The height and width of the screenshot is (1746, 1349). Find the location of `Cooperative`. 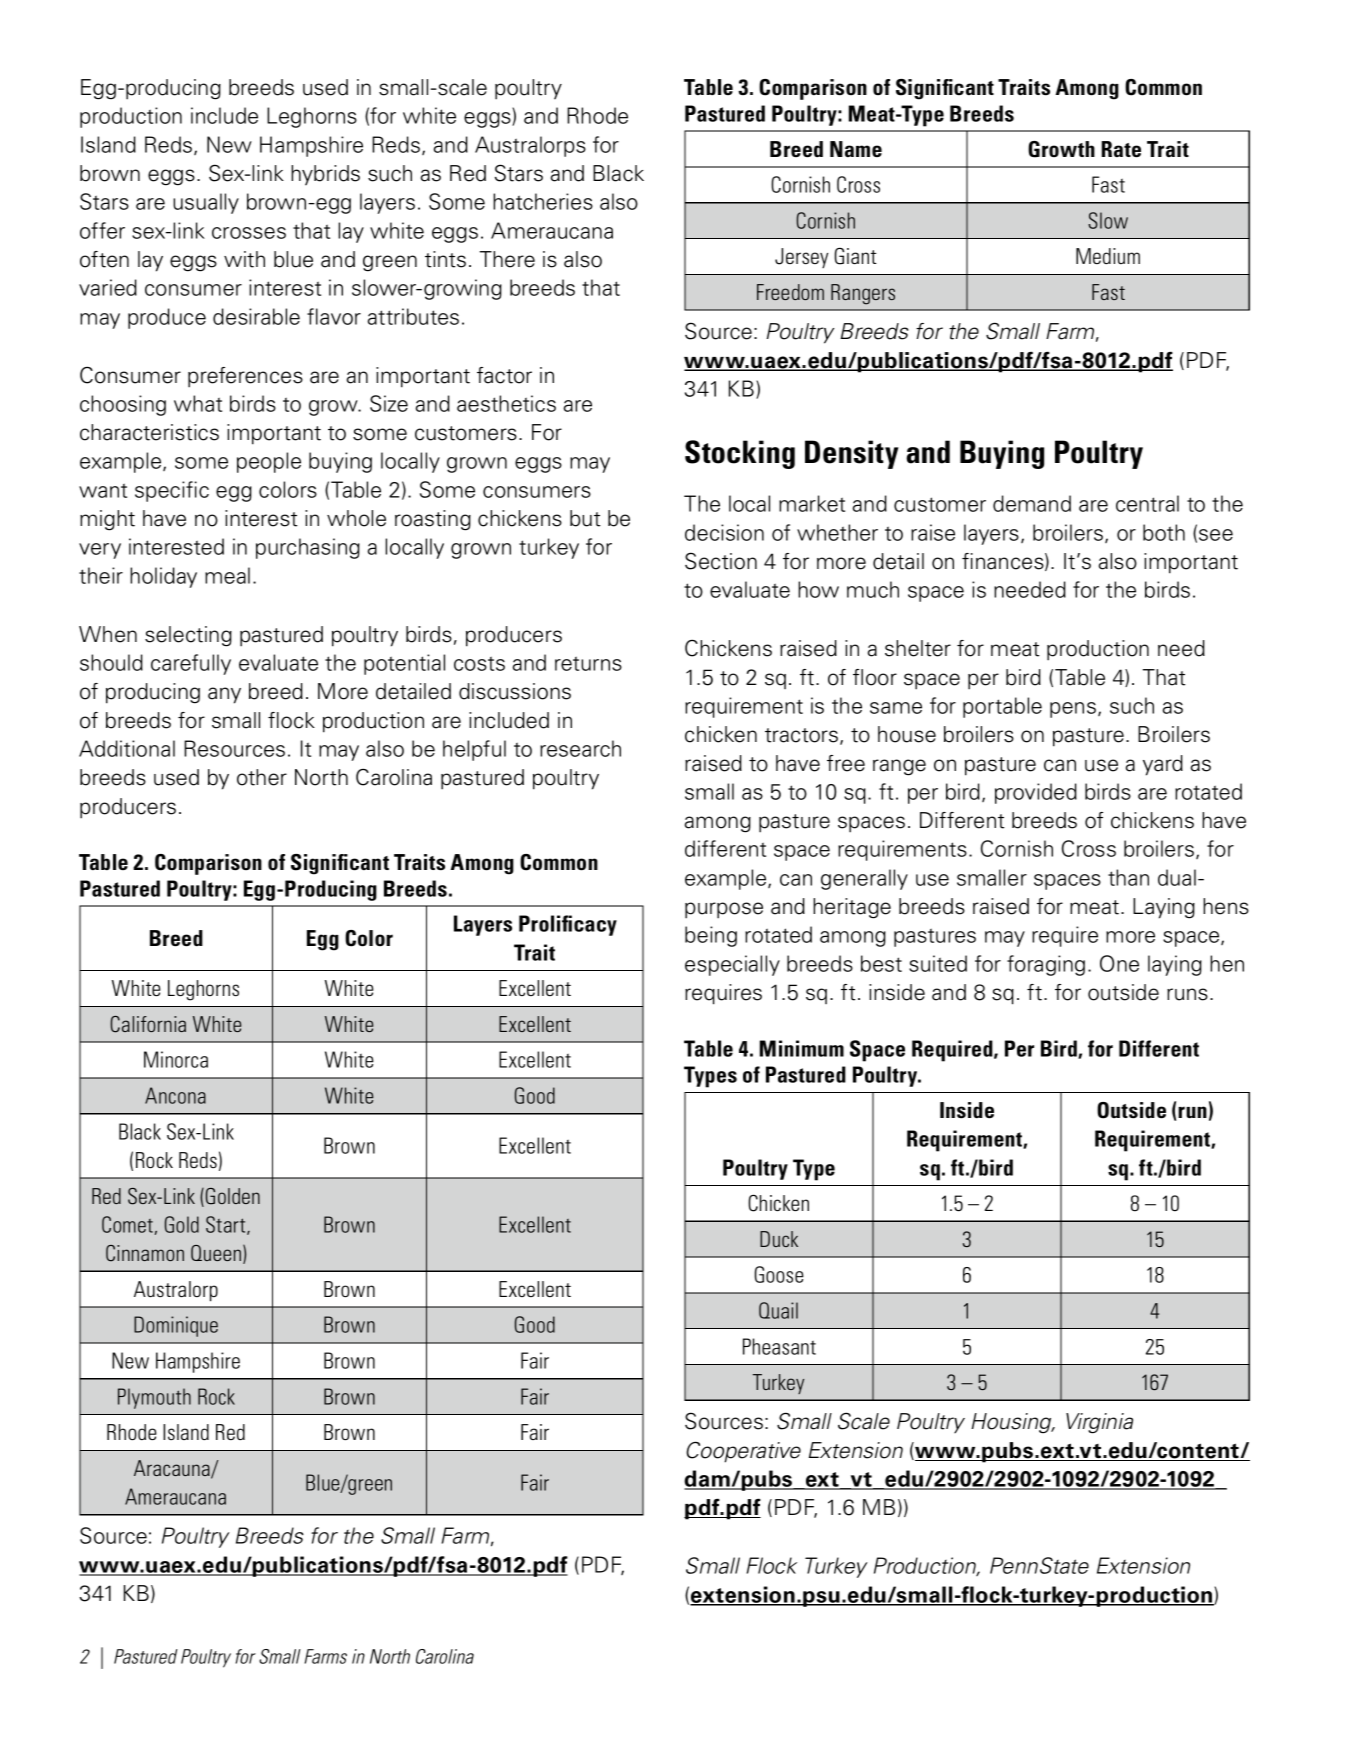

Cooperative is located at coordinates (743, 1452).
